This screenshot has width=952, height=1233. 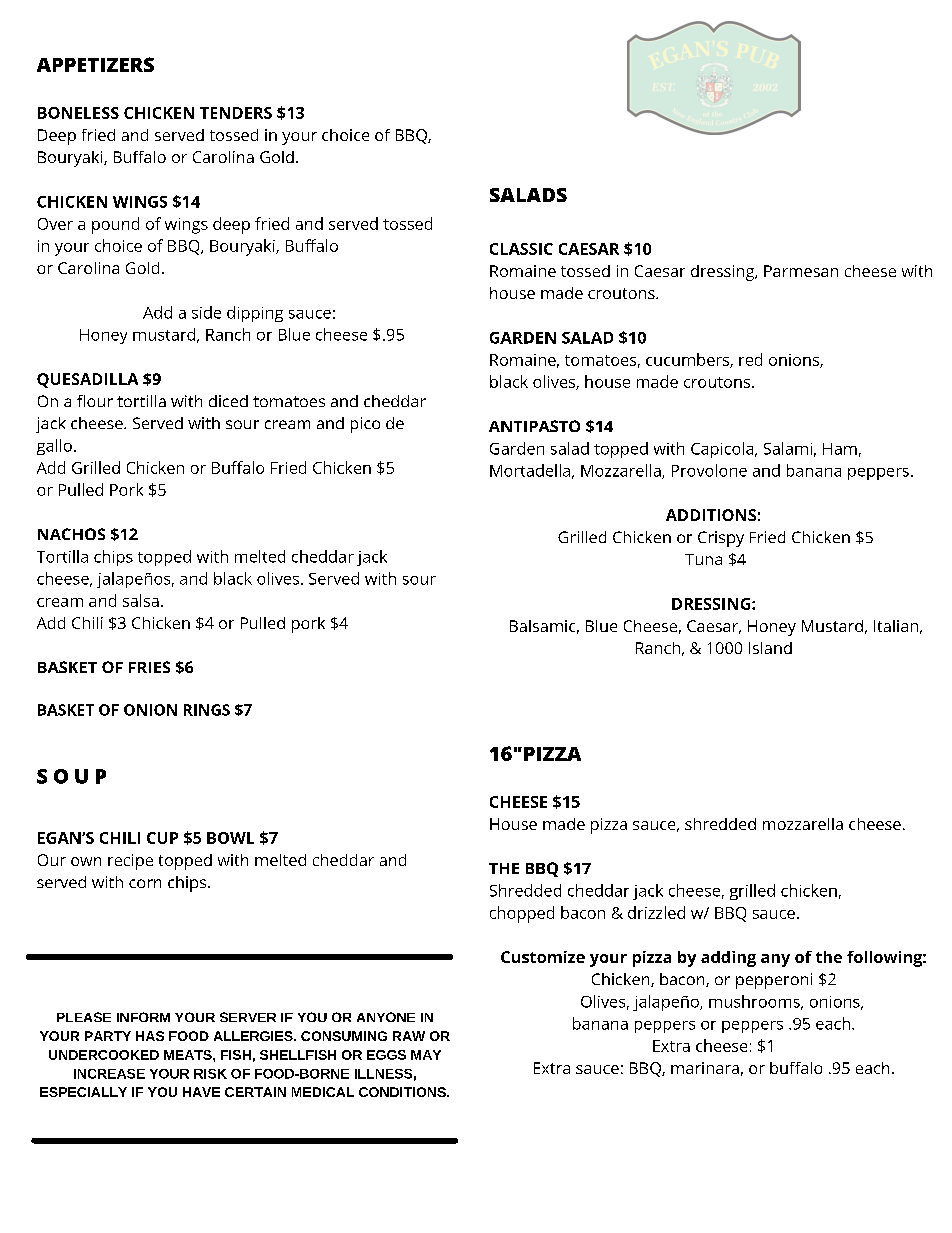 I want to click on diced, so click(x=228, y=401).
